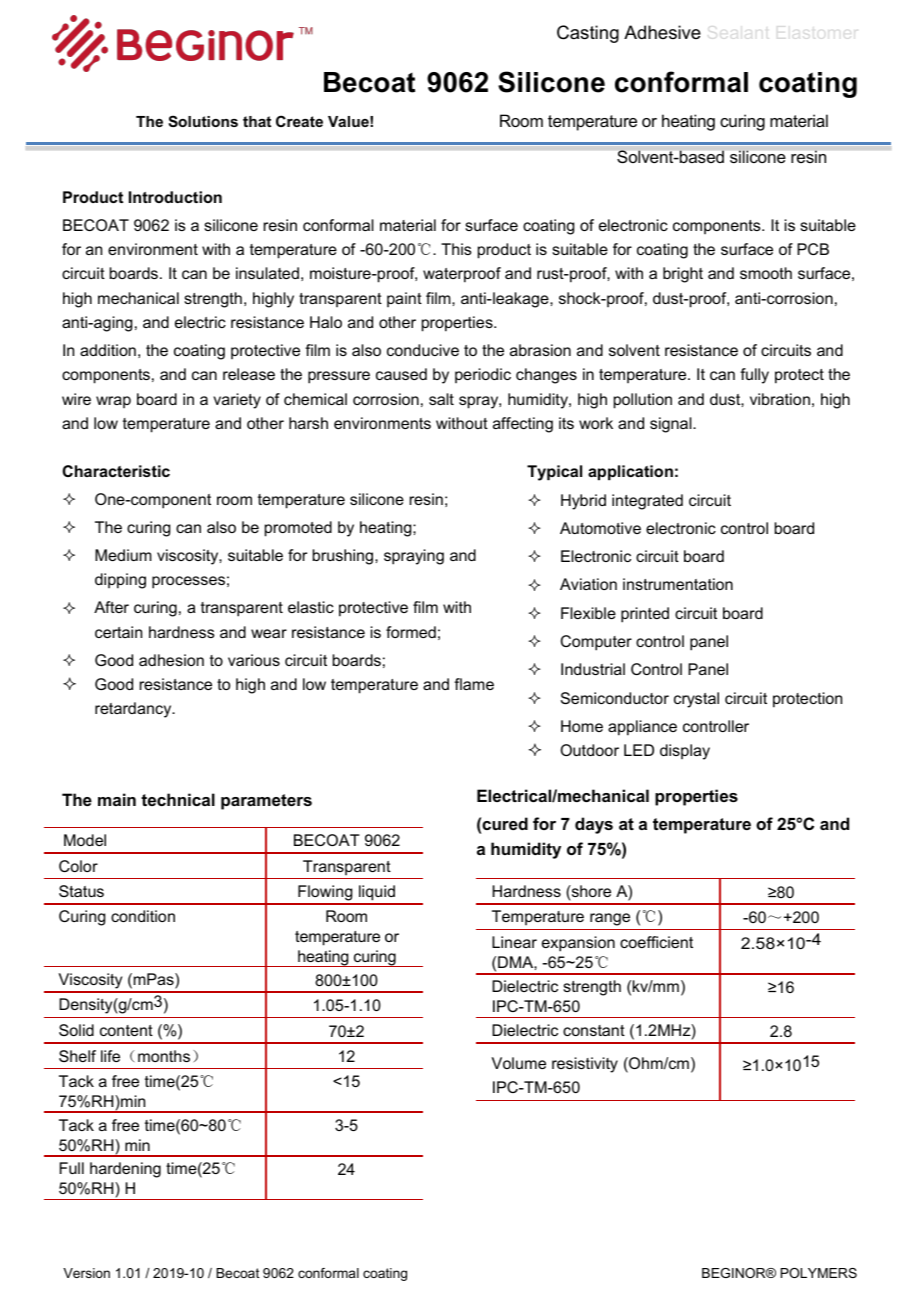 This screenshot has width=924, height=1308. Describe the element at coordinates (203, 121) in the screenshot. I see `Solutions` at that location.
